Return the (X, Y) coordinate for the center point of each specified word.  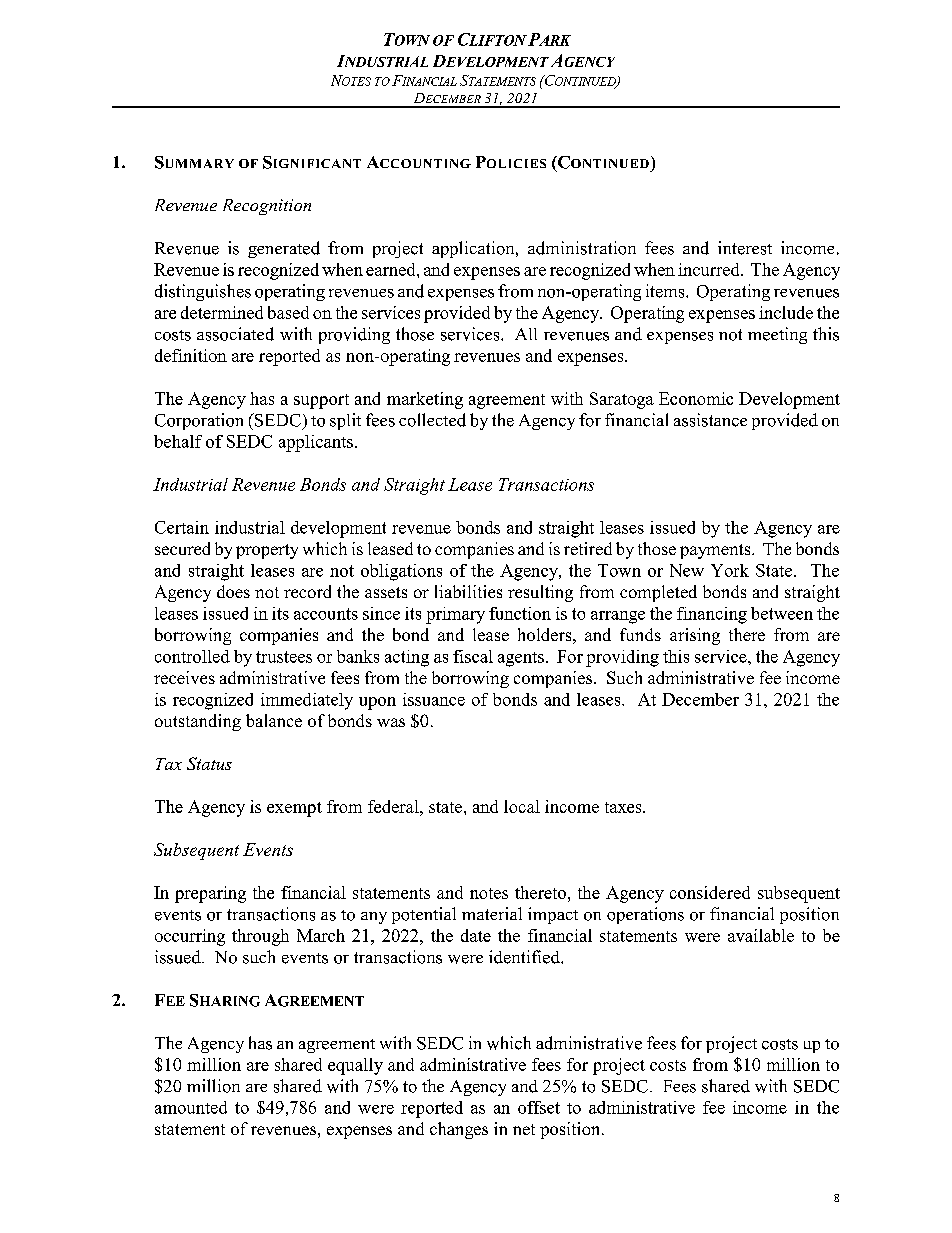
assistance (710, 420)
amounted (191, 1107)
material (492, 913)
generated (284, 249)
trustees (284, 657)
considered (710, 892)
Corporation (199, 421)
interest (745, 248)
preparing (210, 894)
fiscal (473, 656)
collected (432, 420)
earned (392, 269)
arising (695, 636)
